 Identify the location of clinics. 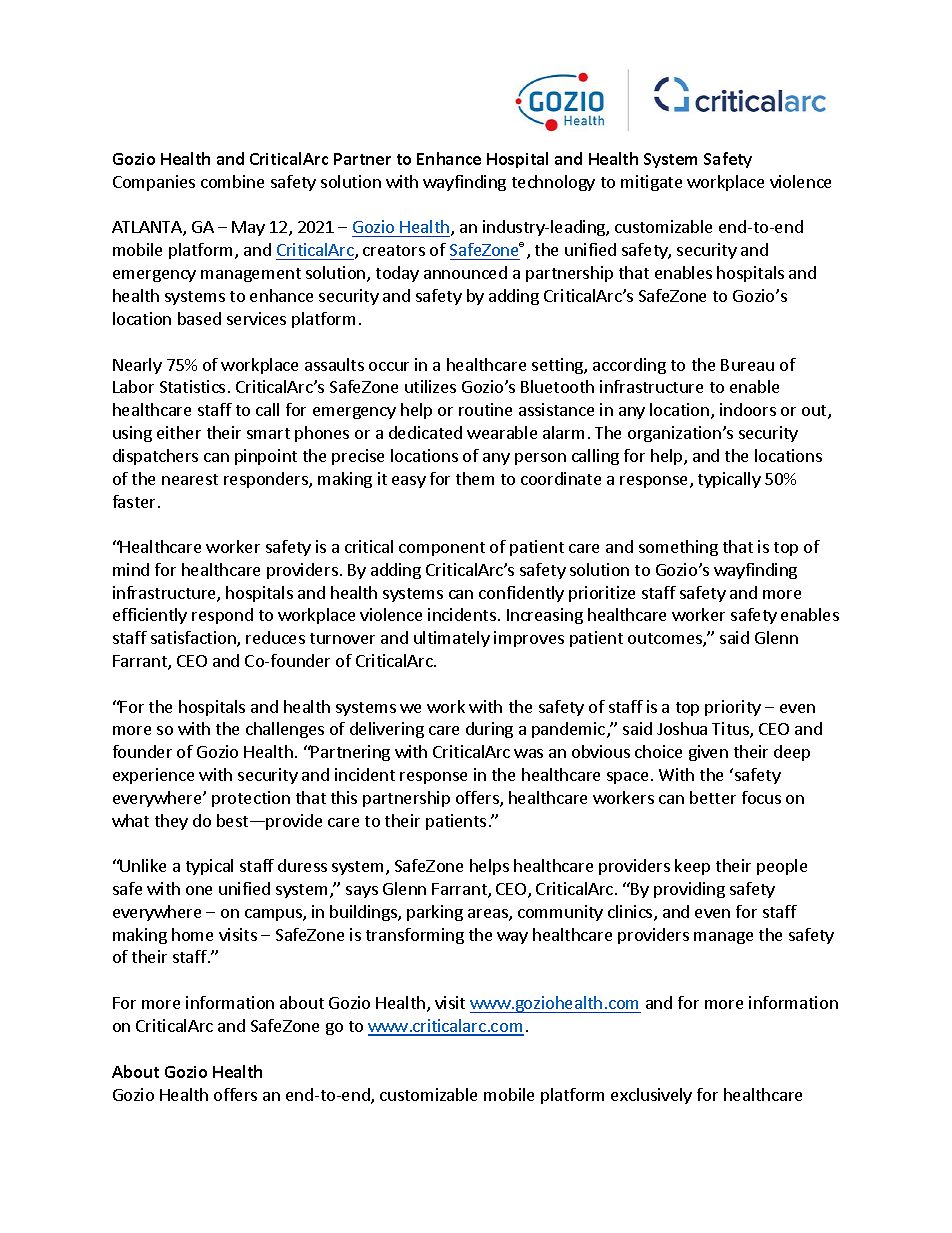
(631, 913).
